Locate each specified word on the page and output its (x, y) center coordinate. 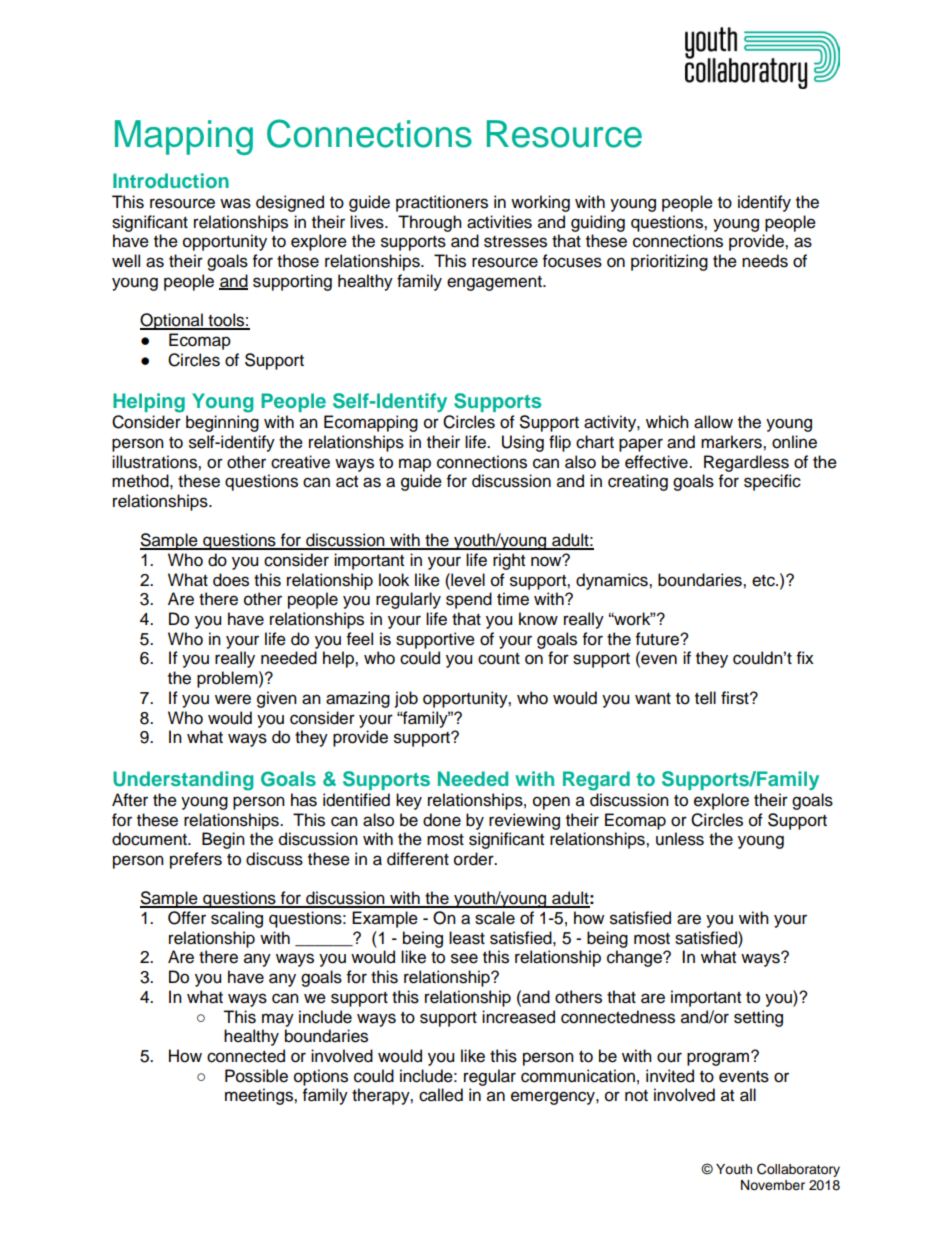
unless (680, 839)
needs (765, 261)
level (467, 580)
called (441, 1095)
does (231, 580)
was (235, 203)
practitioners (442, 203)
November (773, 1185)
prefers (196, 860)
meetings (260, 1096)
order (475, 859)
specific (772, 482)
